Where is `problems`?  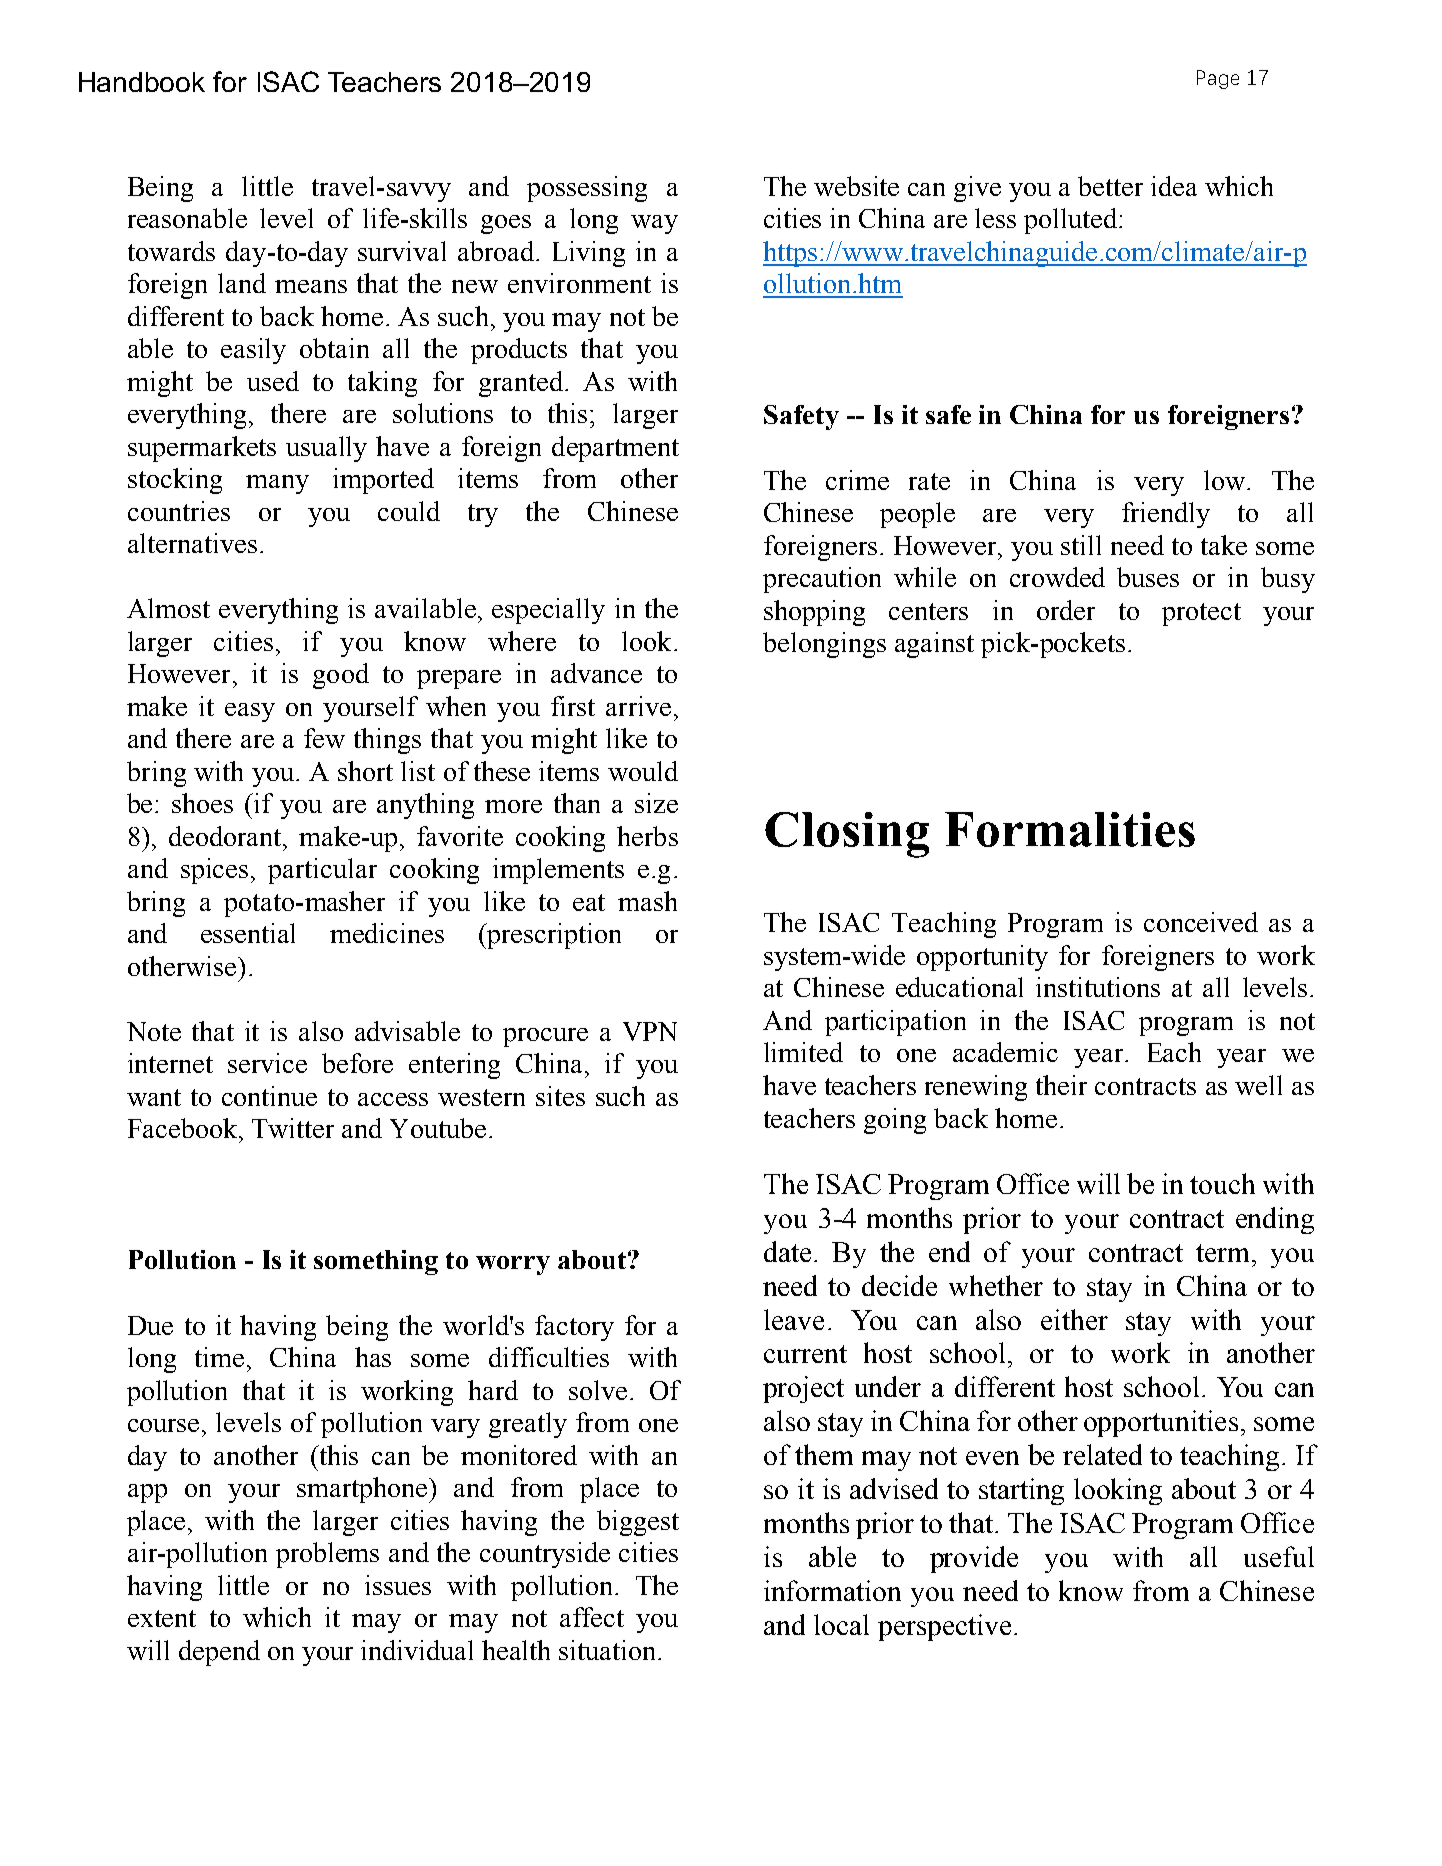
problems is located at coordinates (327, 1555).
